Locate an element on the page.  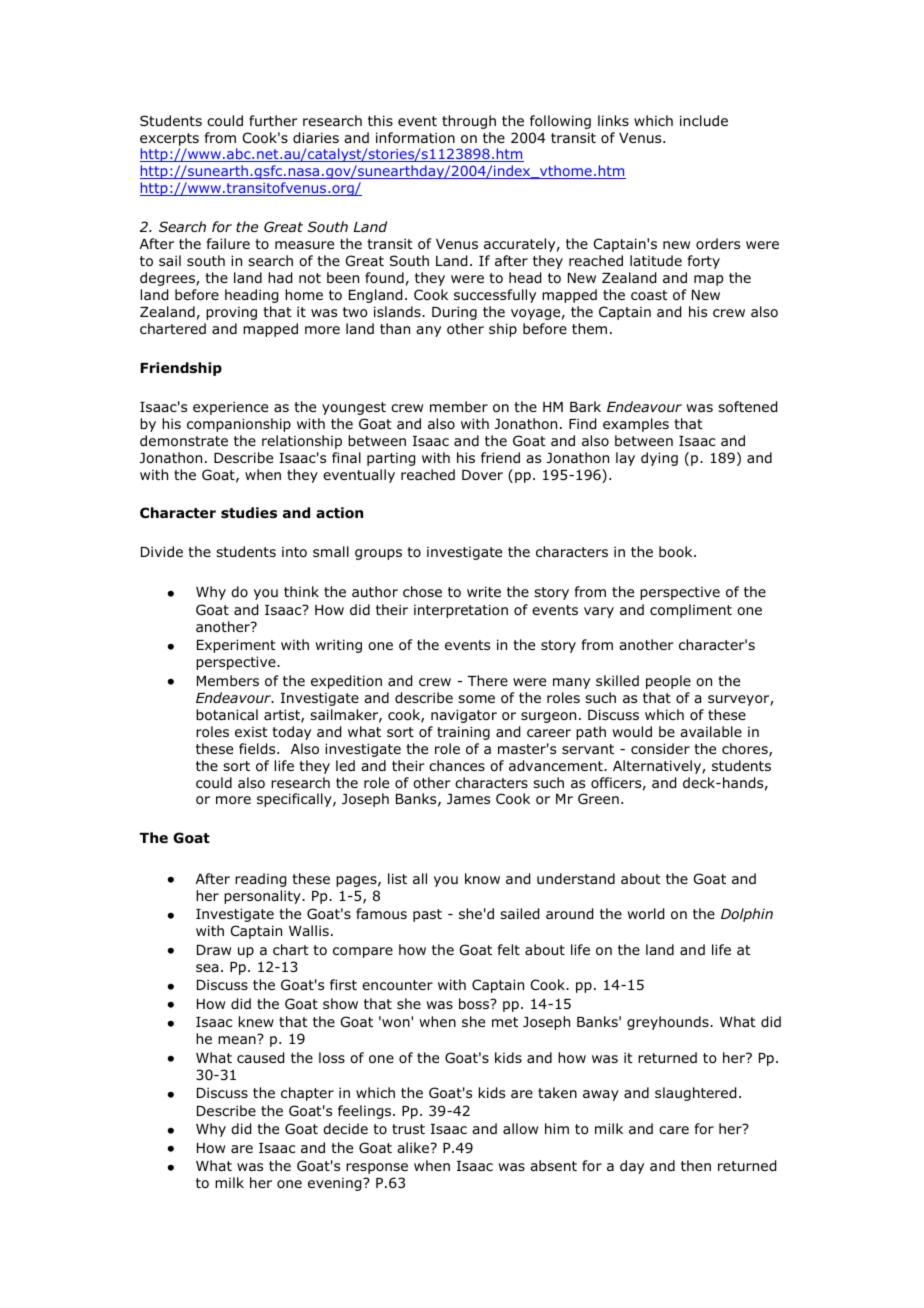
further is located at coordinates (273, 120).
